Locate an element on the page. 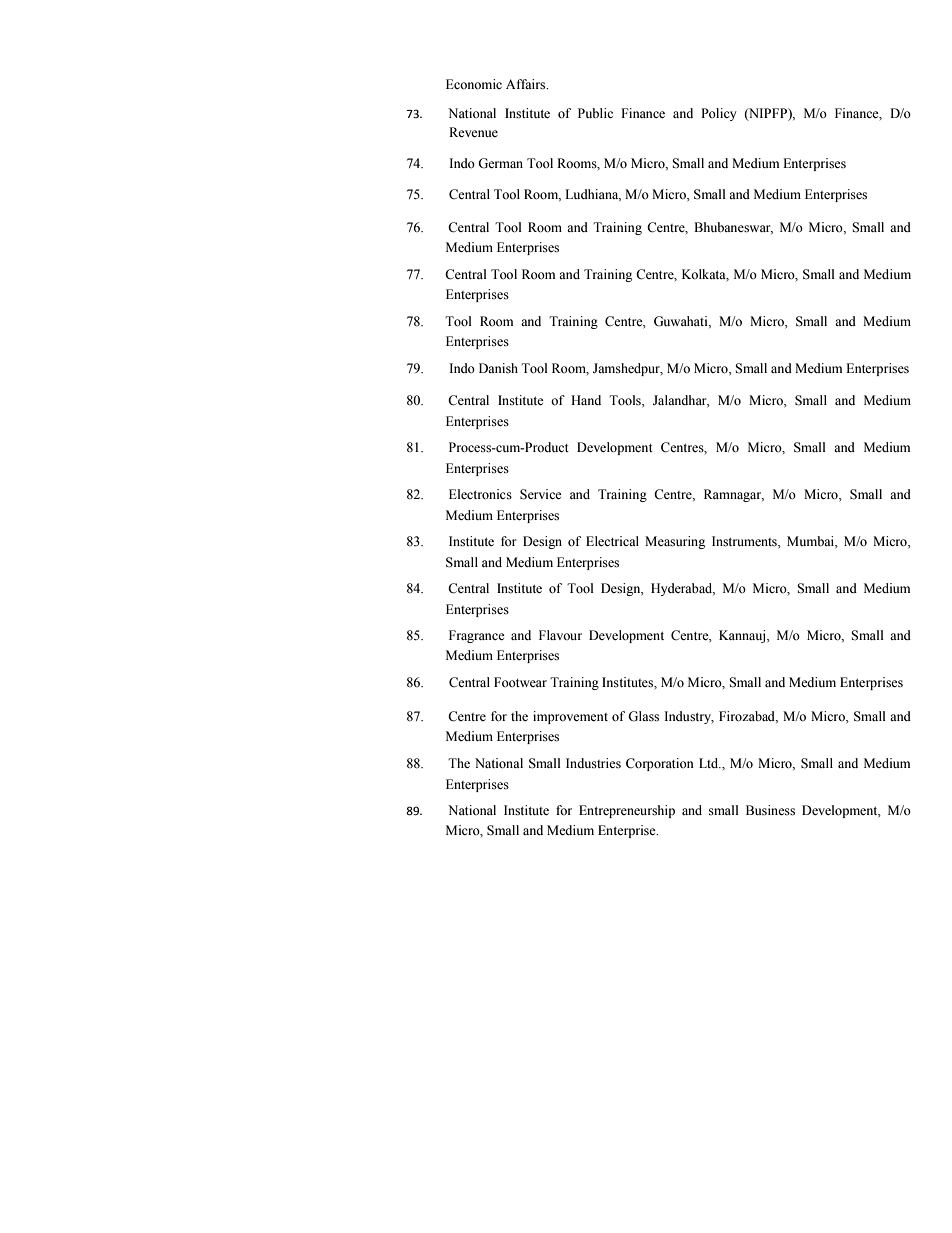 This page has width=952, height=1233. Policy is located at coordinates (719, 114).
